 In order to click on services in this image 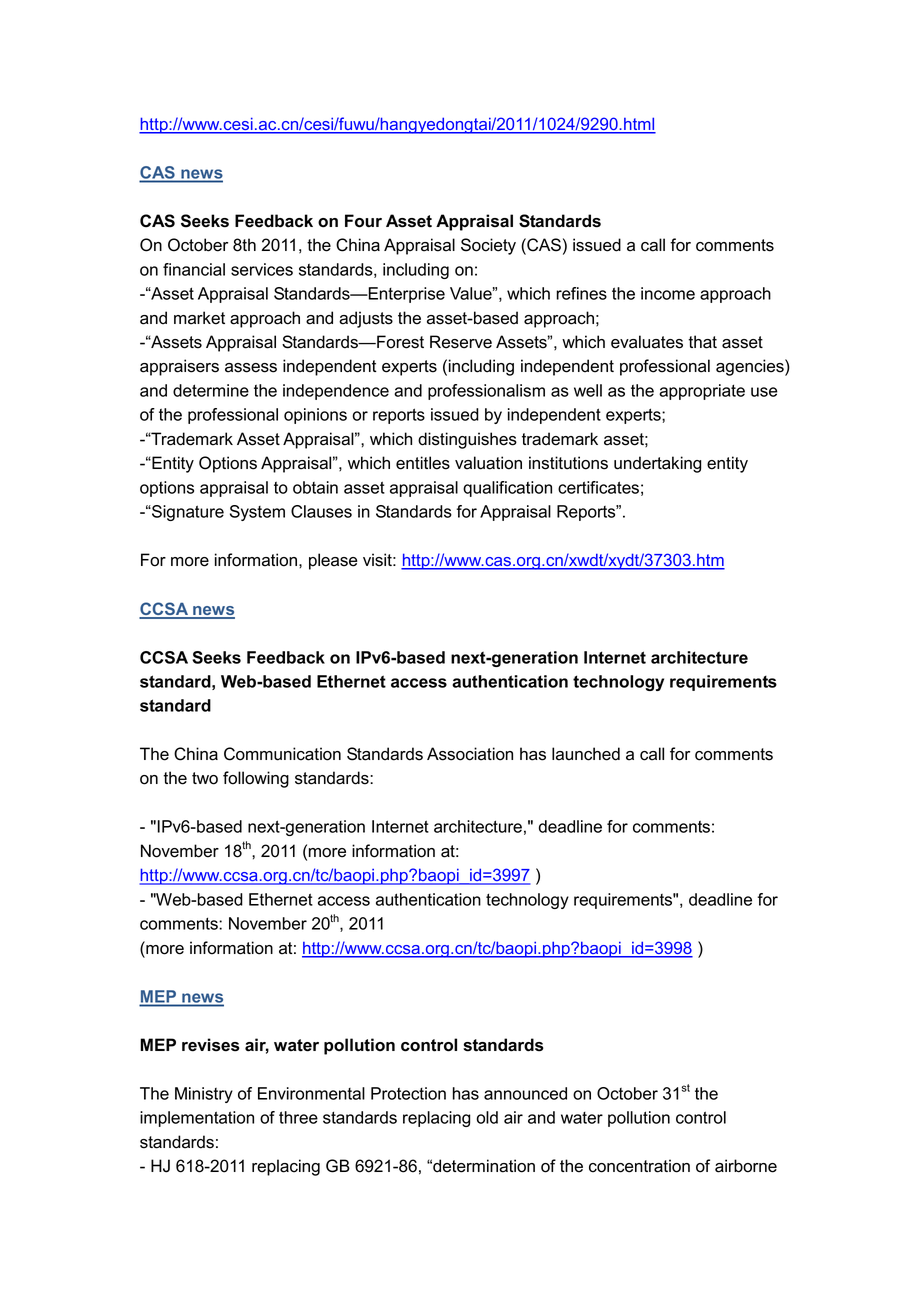, I will do `click(262, 269)`.
